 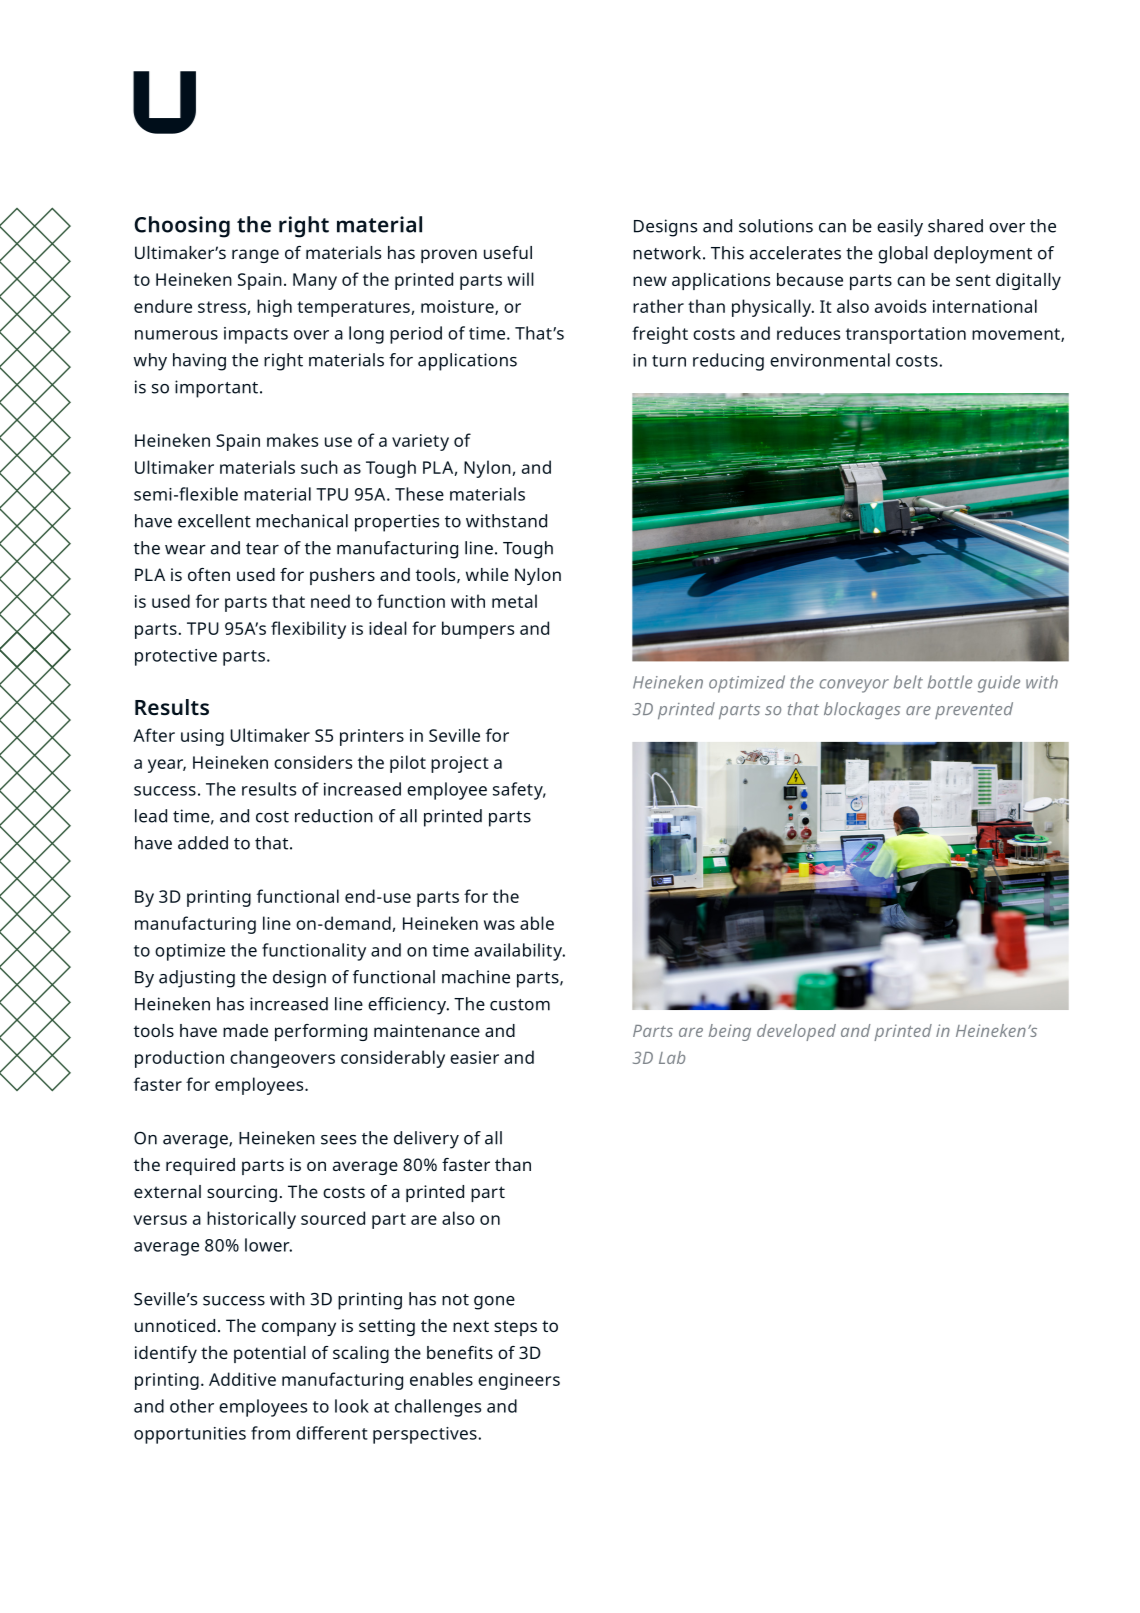 I want to click on being, so click(x=729, y=1032).
